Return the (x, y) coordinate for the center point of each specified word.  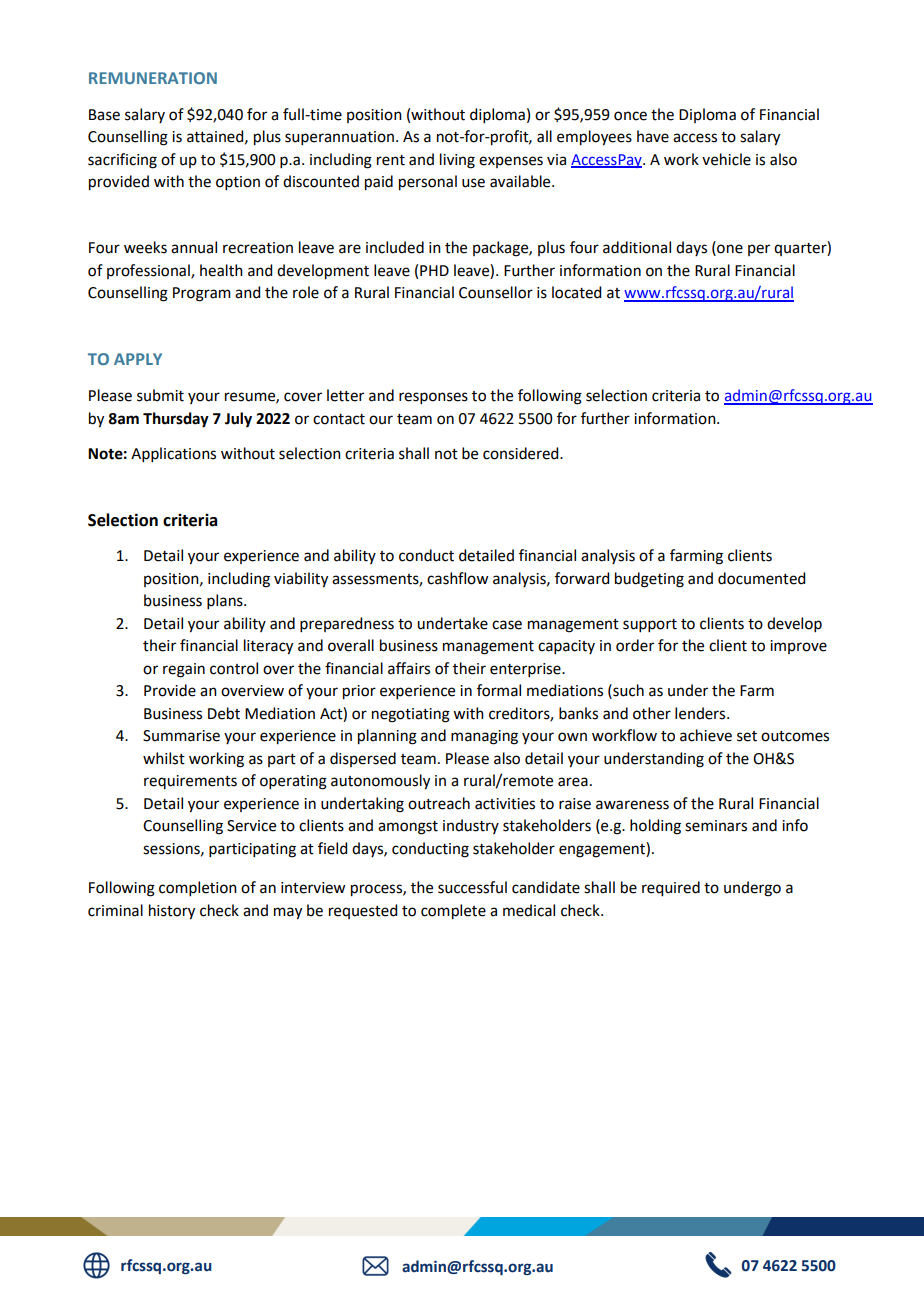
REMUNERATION (153, 78)
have (653, 136)
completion (198, 888)
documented (761, 578)
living (457, 161)
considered (522, 453)
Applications (173, 454)
